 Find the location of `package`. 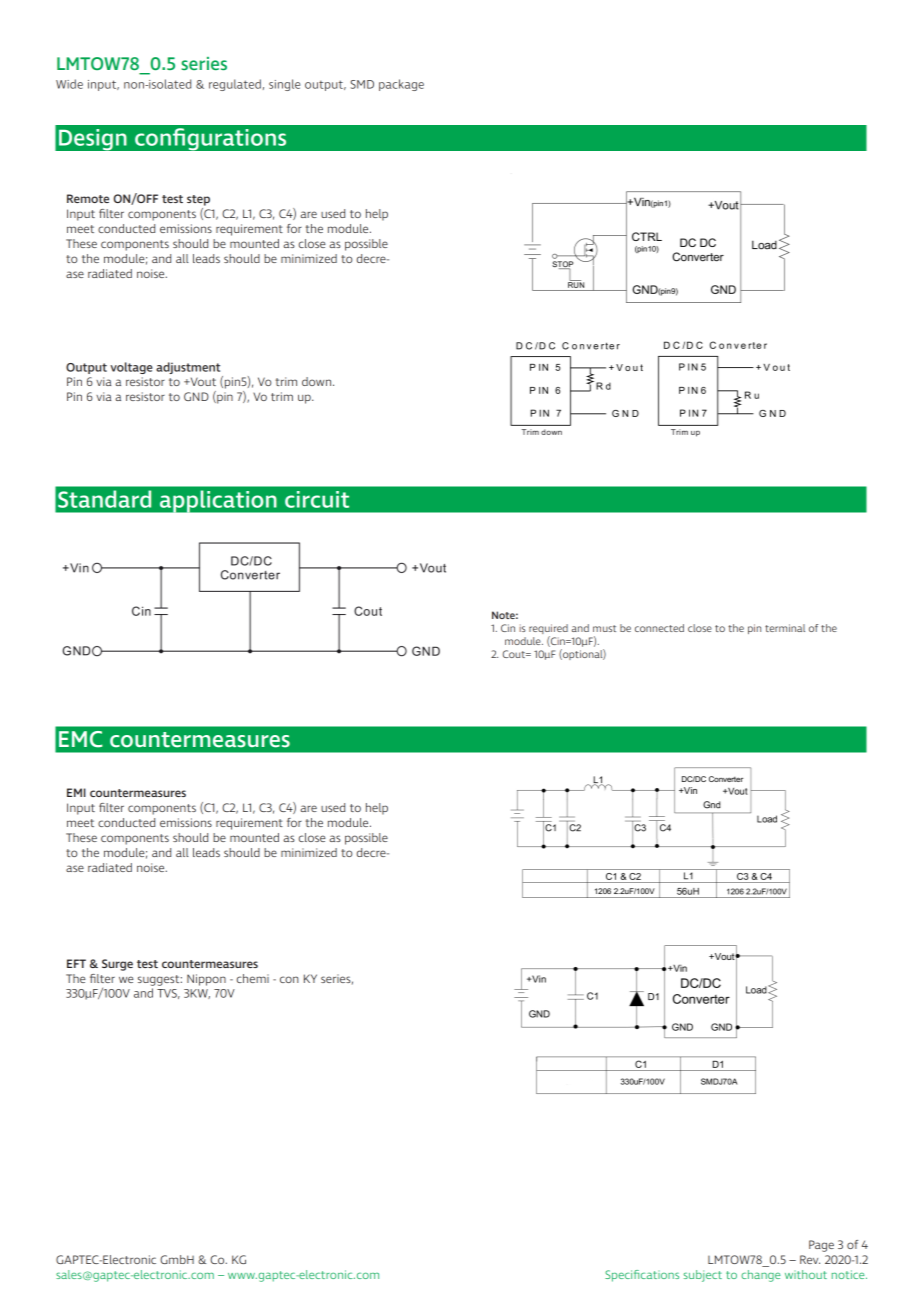

package is located at coordinates (401, 85).
